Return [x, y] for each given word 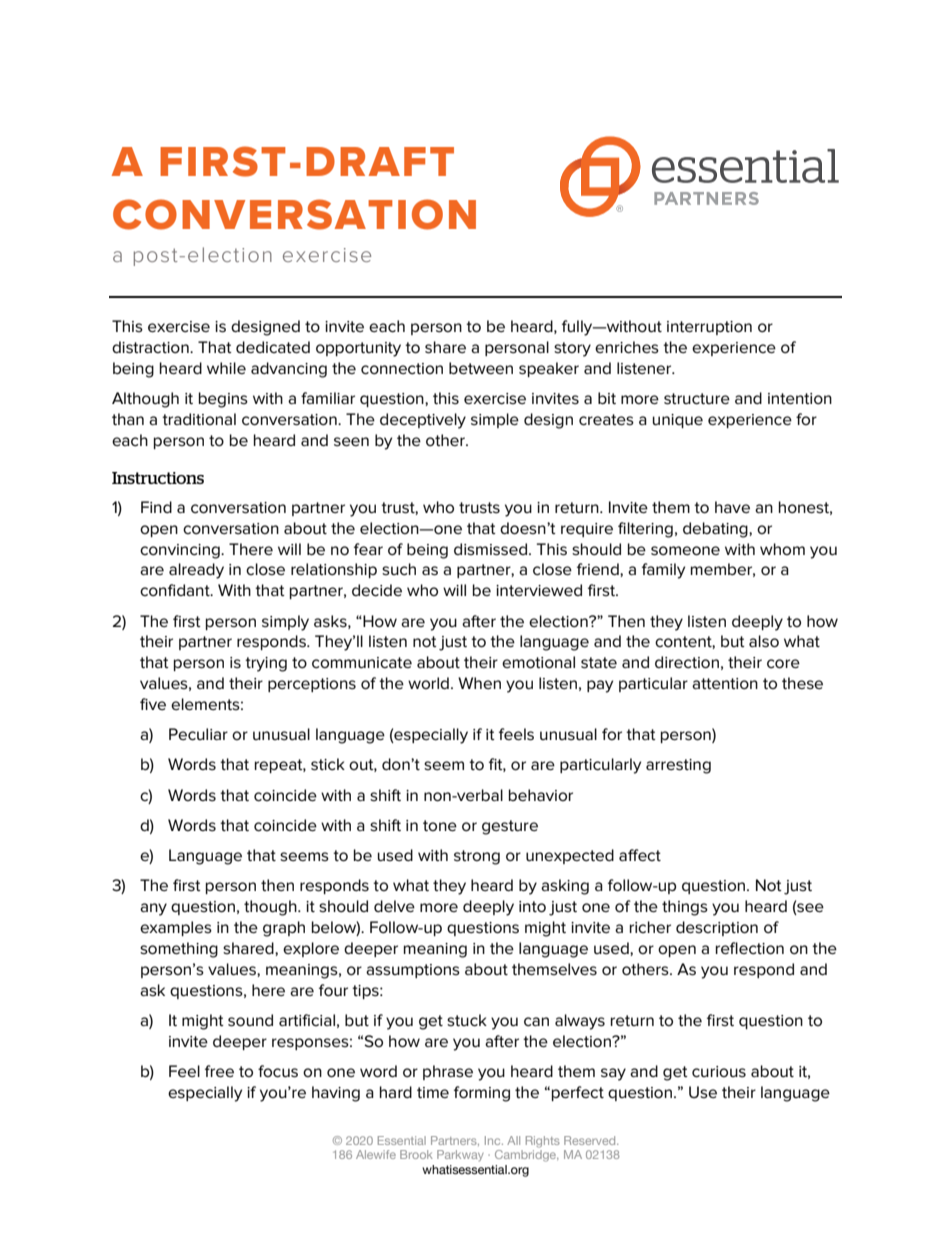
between [481, 368]
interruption [709, 328]
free [219, 1071]
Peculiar [198, 734]
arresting [678, 766]
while [226, 368]
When [479, 683]
